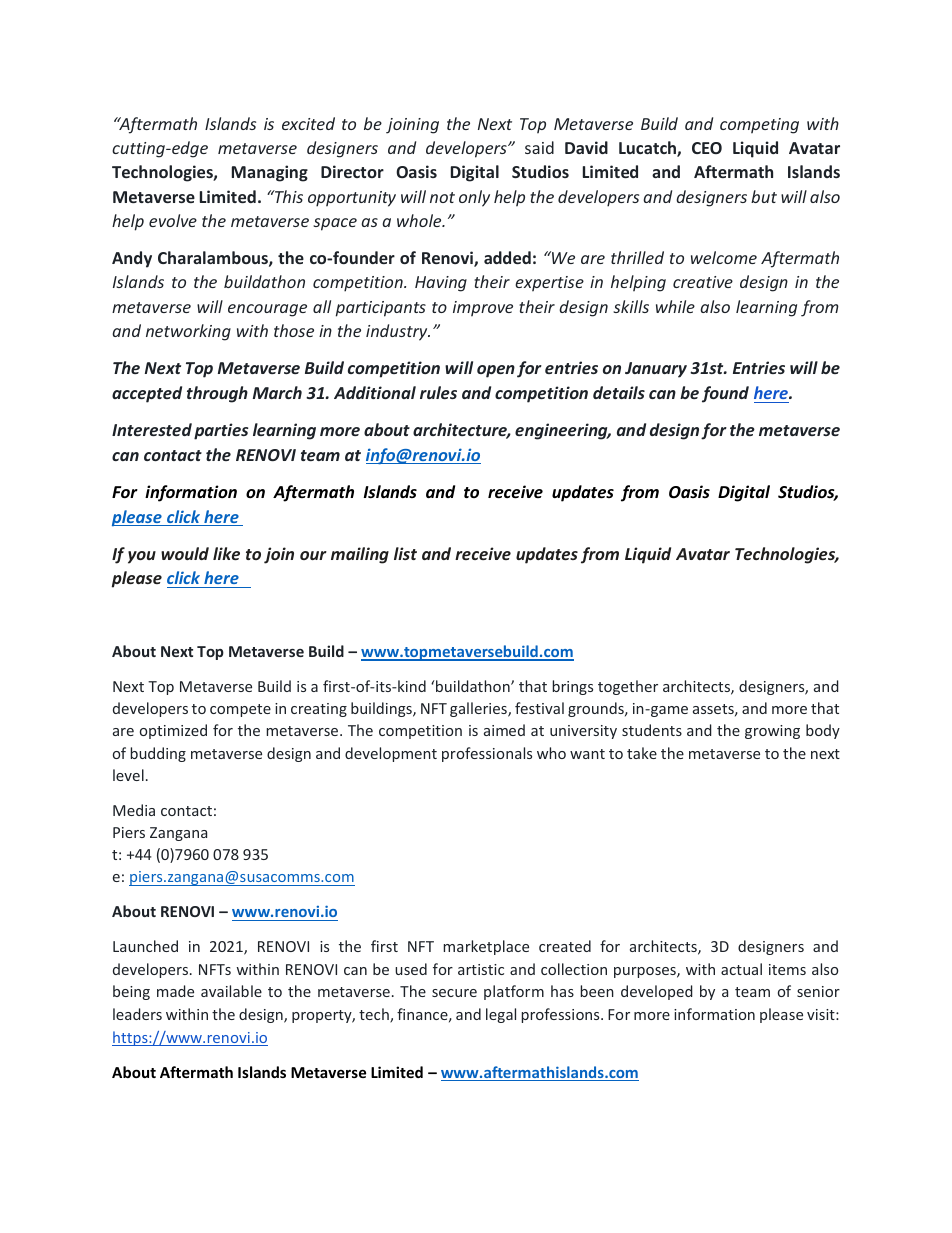 Image resolution: width=952 pixels, height=1233 pixels. What do you see at coordinates (539, 147) in the screenshot?
I see `said` at bounding box center [539, 147].
